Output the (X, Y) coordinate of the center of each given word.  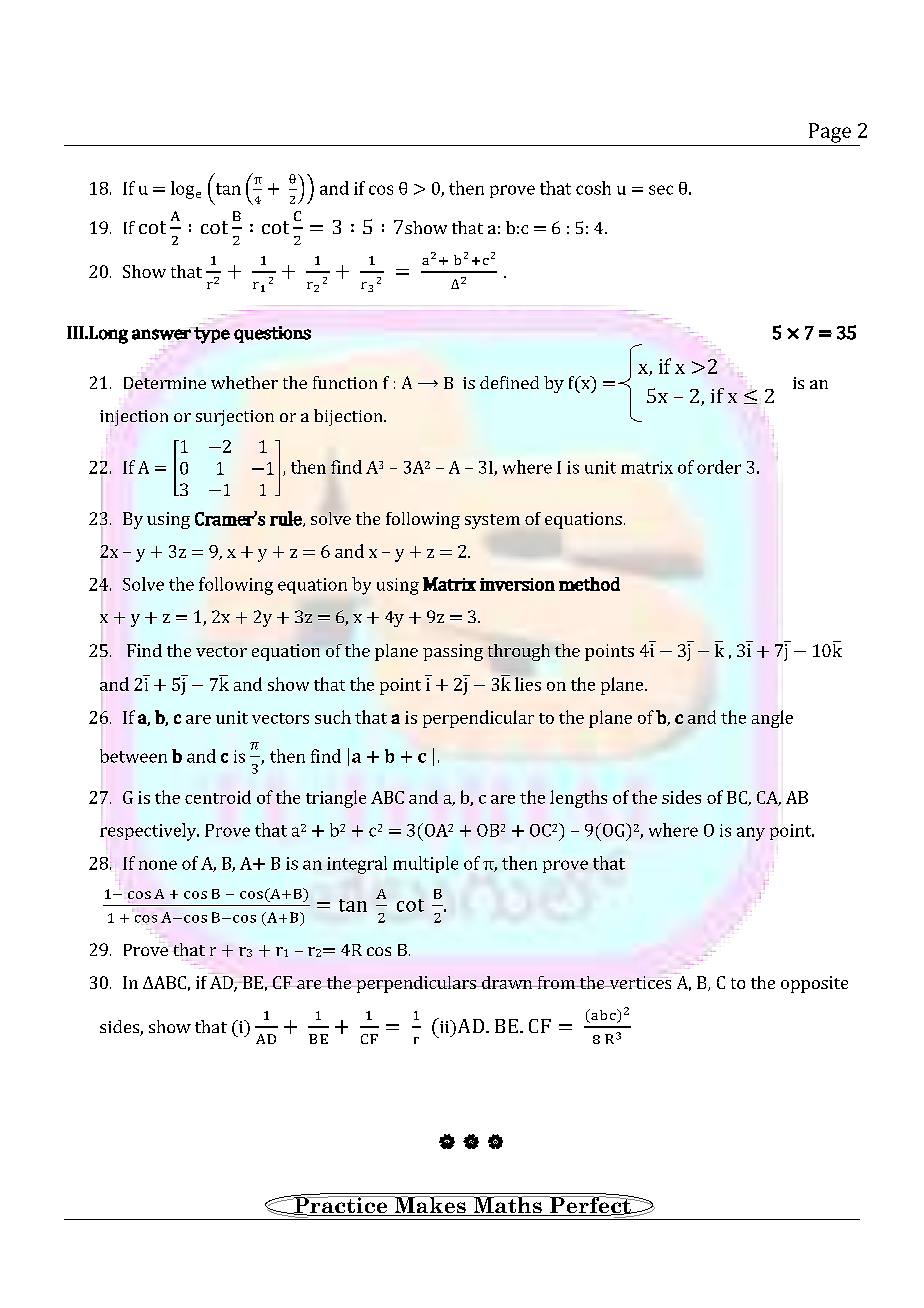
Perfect (590, 1205)
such (333, 717)
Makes (430, 1206)
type (212, 335)
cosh (593, 188)
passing (453, 652)
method (589, 584)
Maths (507, 1206)
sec (661, 190)
